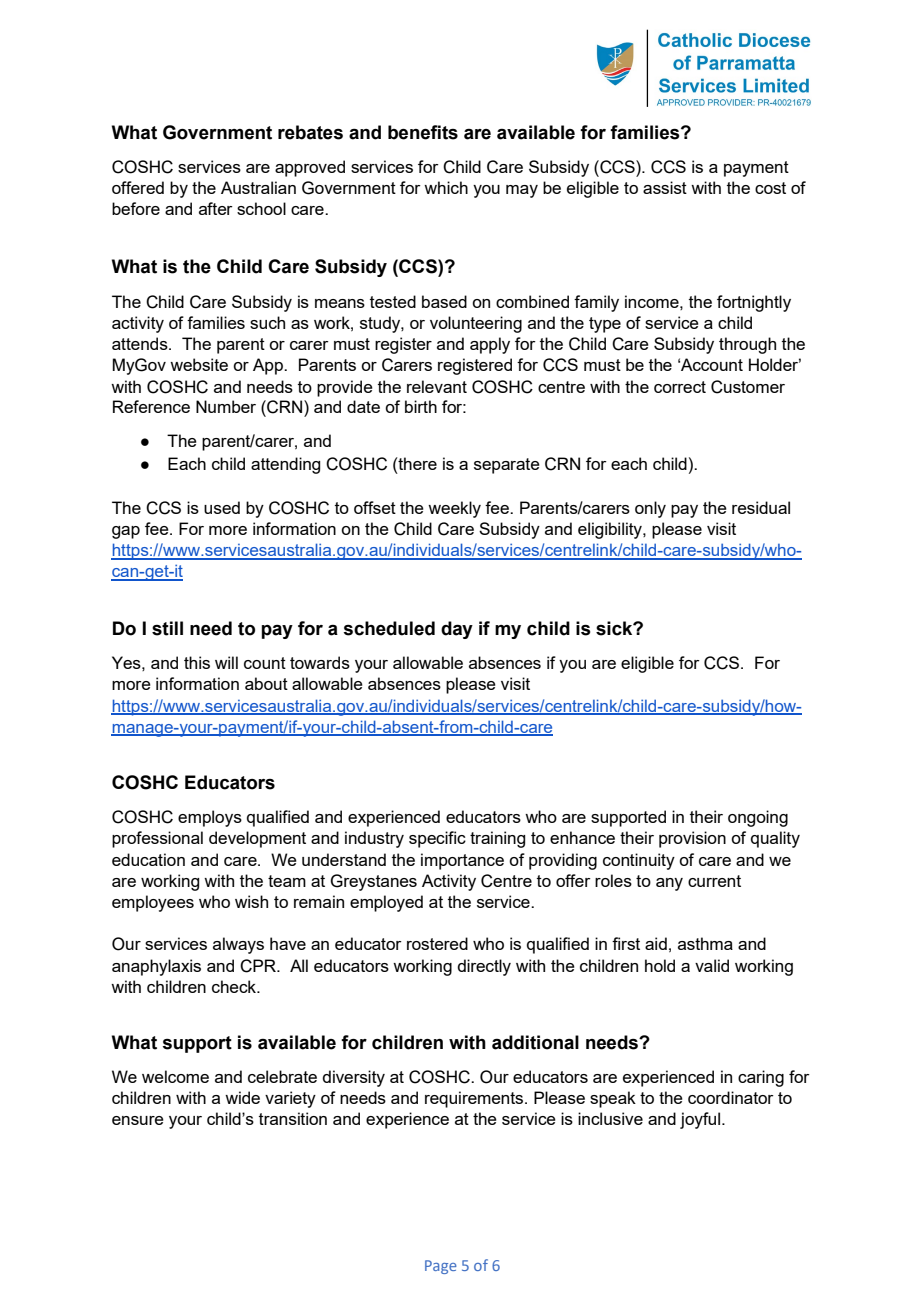 This screenshot has width=924, height=1308. I want to click on Page, so click(441, 1267).
